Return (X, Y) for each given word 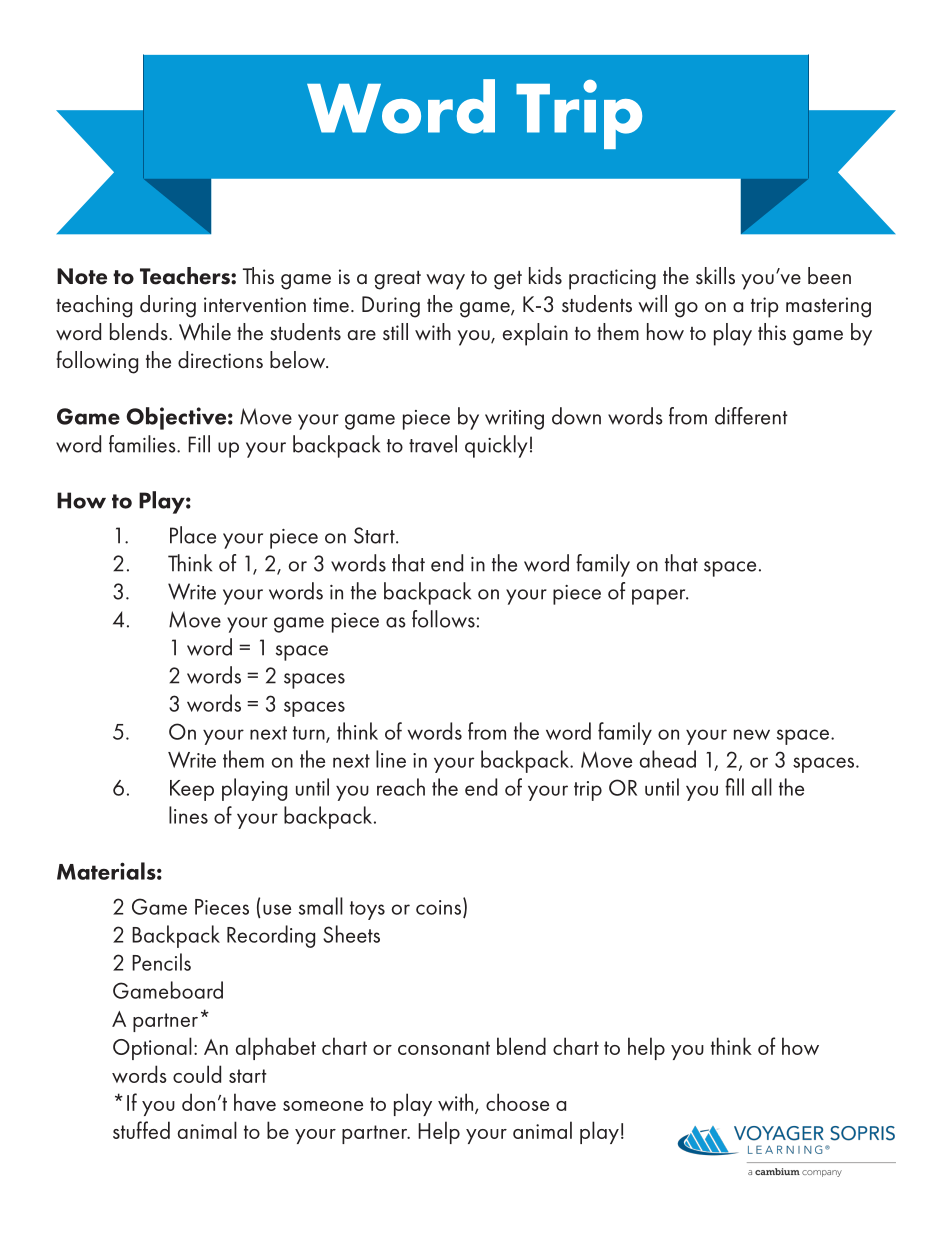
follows (443, 619)
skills (715, 276)
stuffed (141, 1130)
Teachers (186, 276)
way (445, 282)
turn (310, 734)
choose (517, 1102)
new (752, 734)
